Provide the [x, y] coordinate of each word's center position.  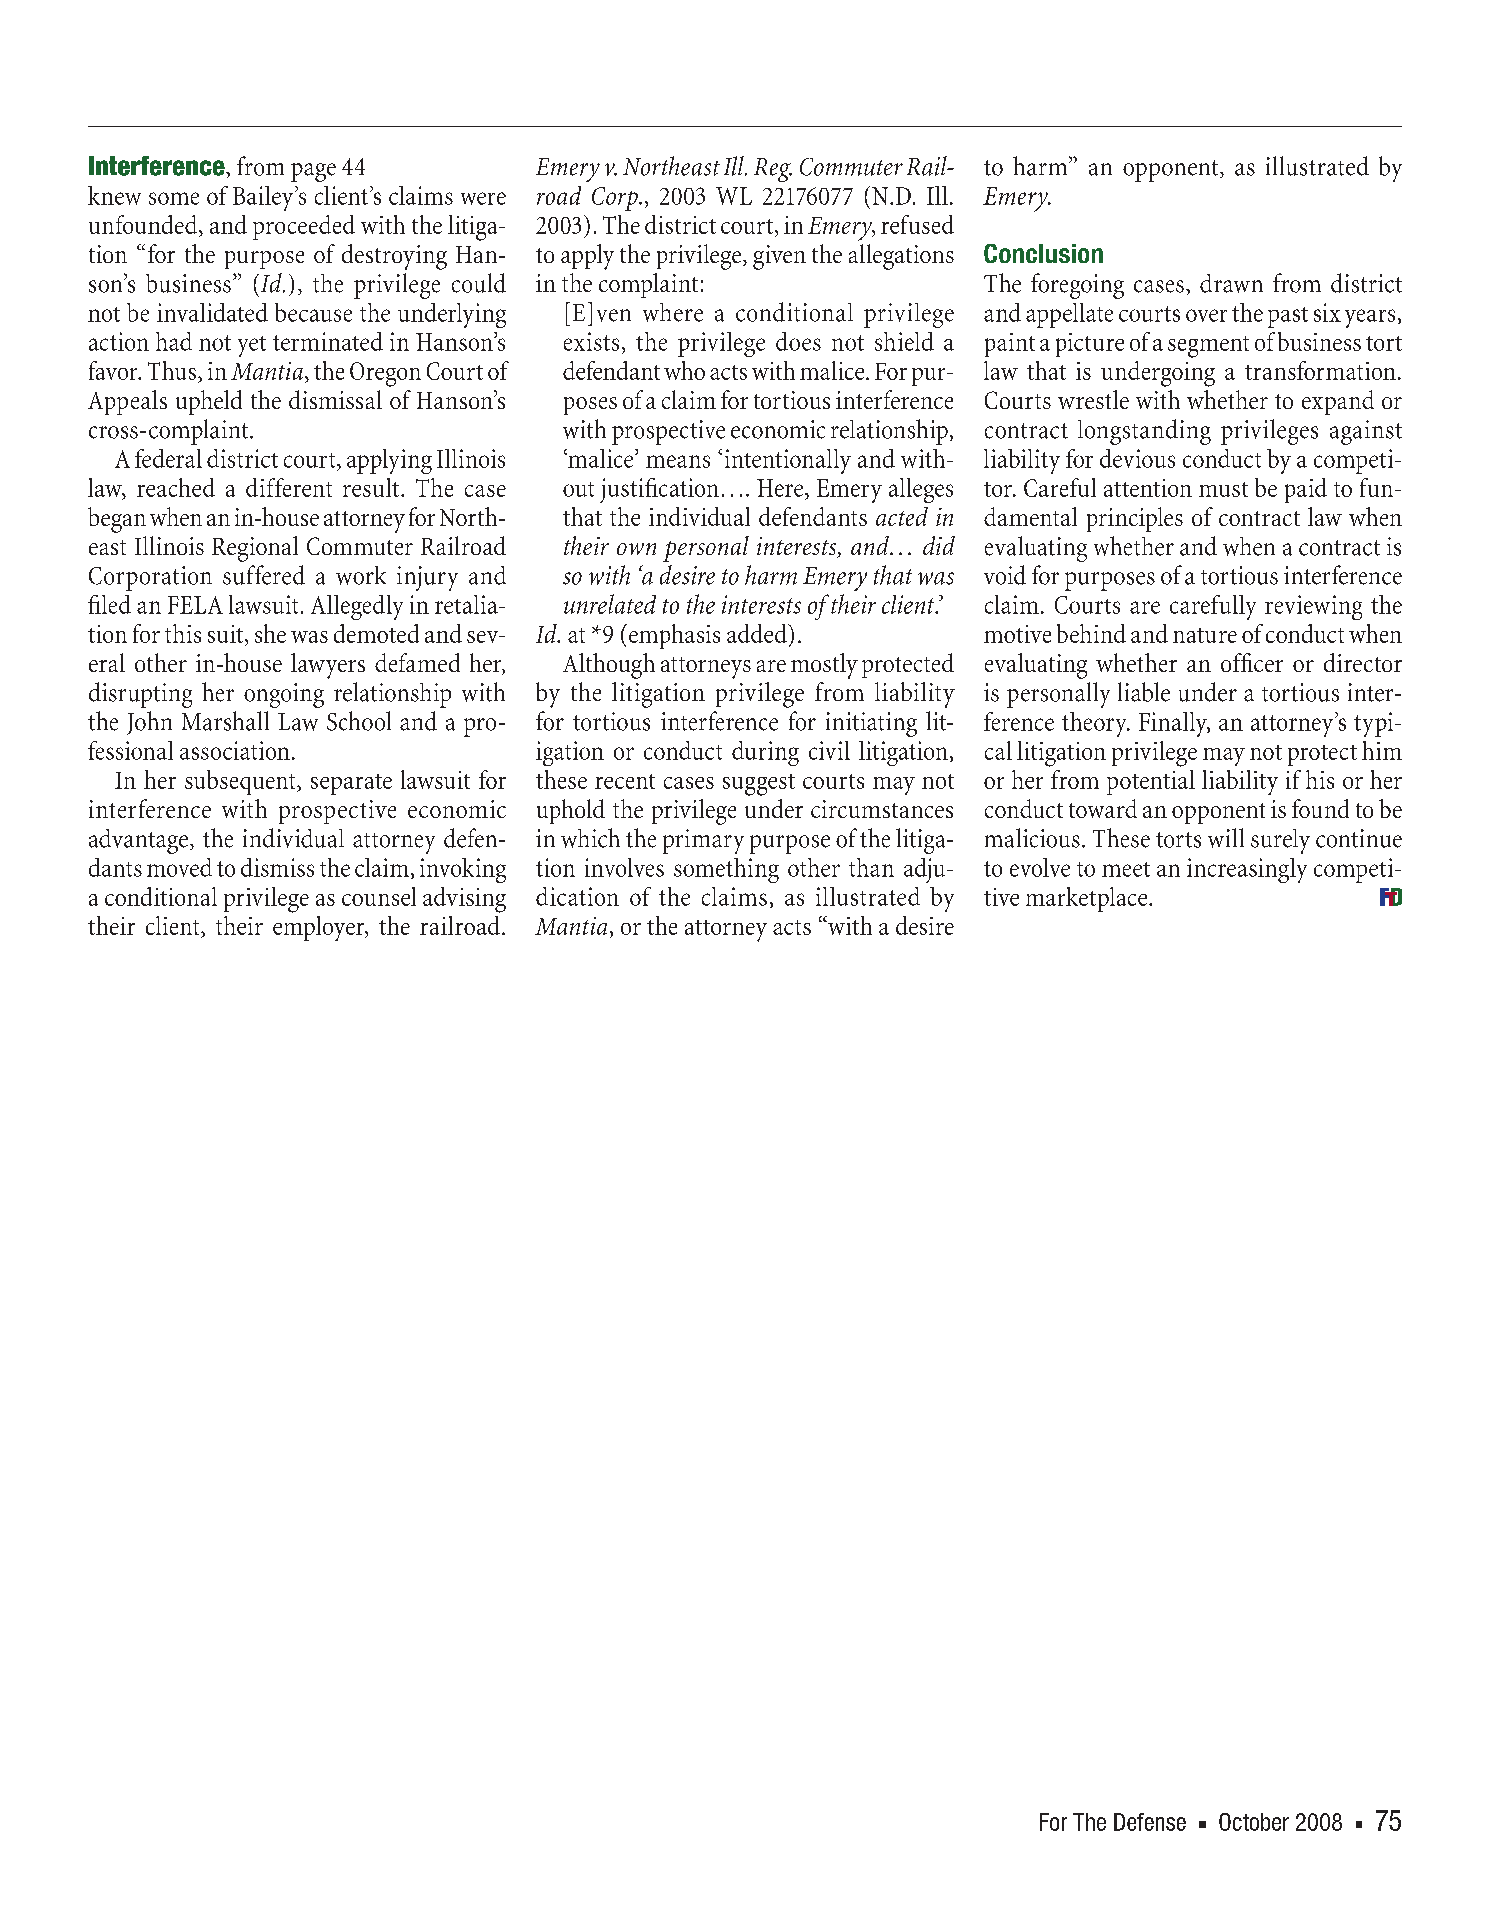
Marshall [225, 721]
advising [464, 900]
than [871, 867]
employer [320, 928]
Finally [1174, 724]
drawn [1231, 283]
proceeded [304, 227]
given [779, 257]
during [765, 753]
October [1254, 1822]
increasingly [1247, 870]
